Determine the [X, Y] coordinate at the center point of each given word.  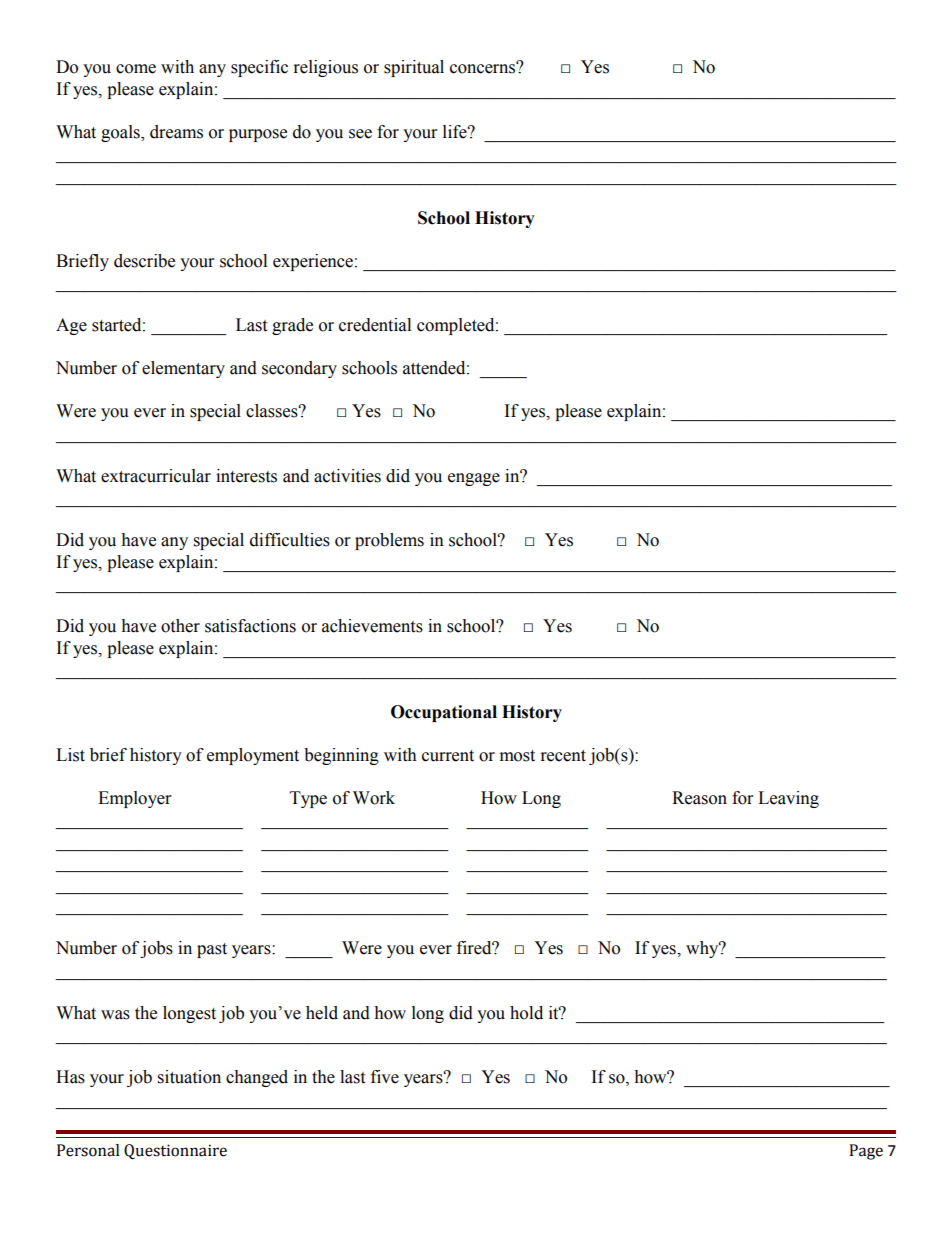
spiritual [414, 68]
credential [375, 325]
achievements [372, 626]
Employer [134, 799]
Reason [699, 798]
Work [374, 798]
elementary [183, 369]
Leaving [788, 799]
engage [474, 479]
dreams [176, 132]
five [385, 1077]
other [180, 626]
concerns [484, 68]
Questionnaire [175, 1152]
